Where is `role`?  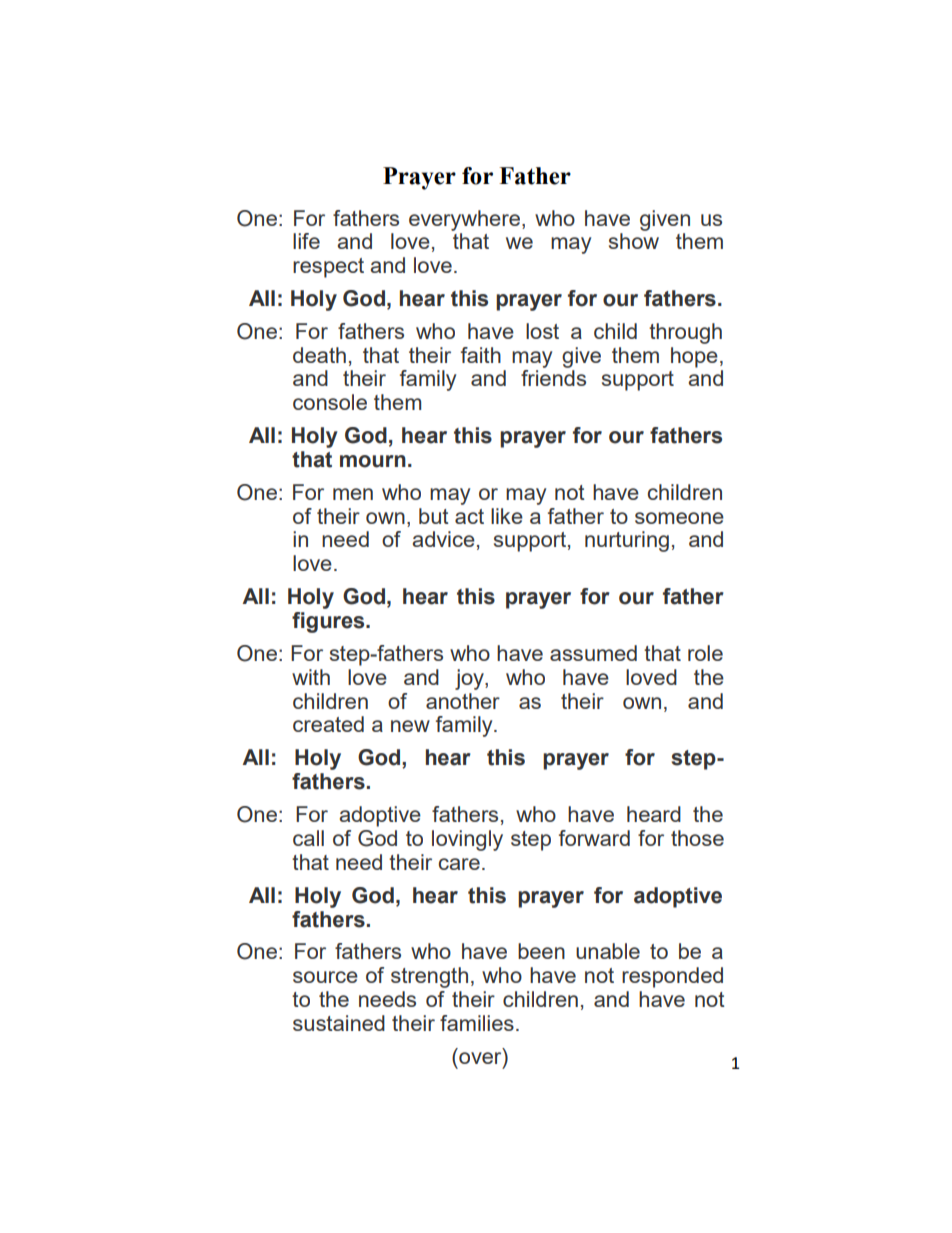 role is located at coordinates (705, 653).
